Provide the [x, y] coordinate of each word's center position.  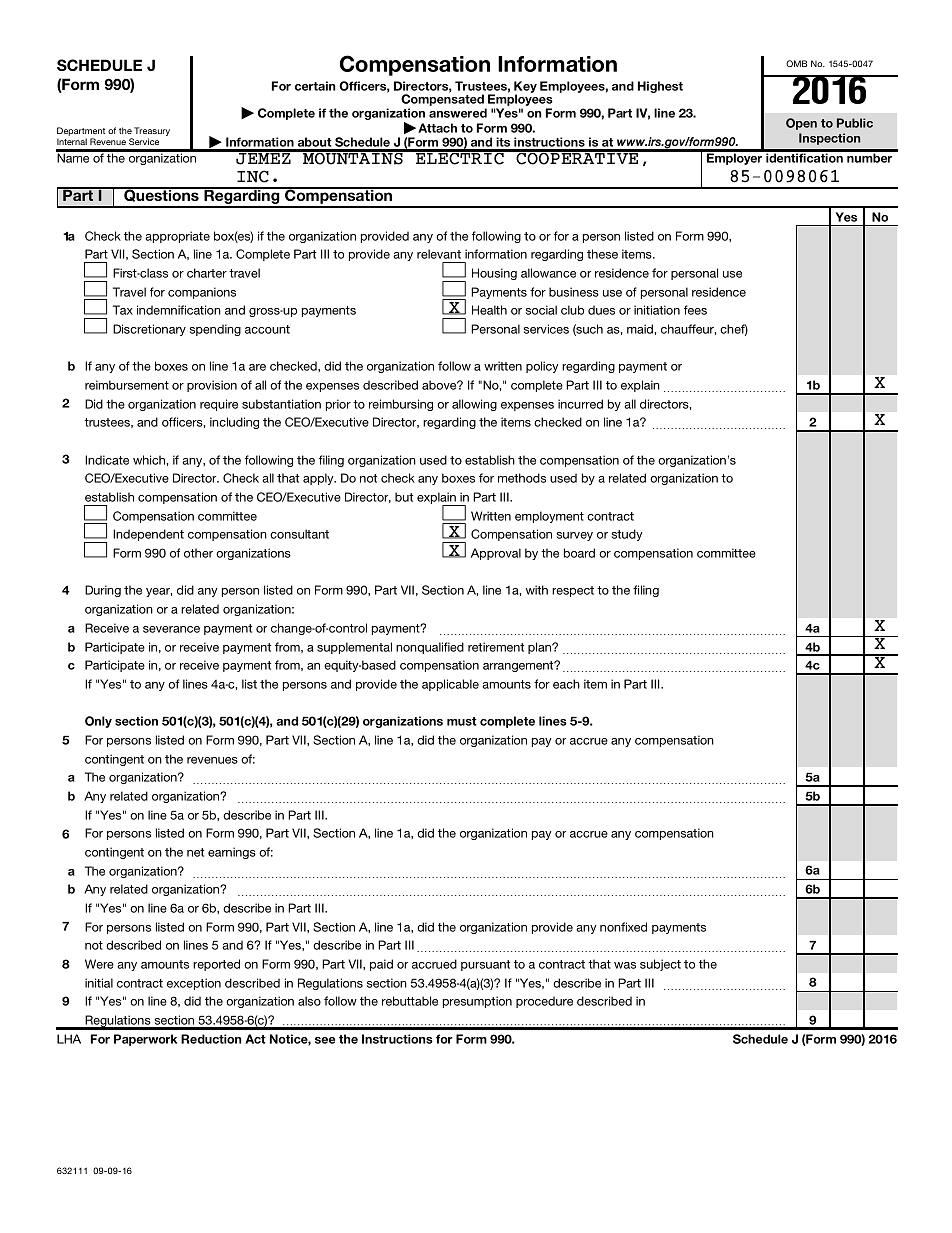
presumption [477, 1002]
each [566, 684]
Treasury [152, 133]
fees [695, 310]
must [462, 721]
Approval [496, 554]
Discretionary [149, 330]
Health [489, 310]
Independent [148, 535]
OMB [796, 63]
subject [660, 965]
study [627, 535]
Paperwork [145, 1040]
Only [98, 722]
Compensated [443, 101]
